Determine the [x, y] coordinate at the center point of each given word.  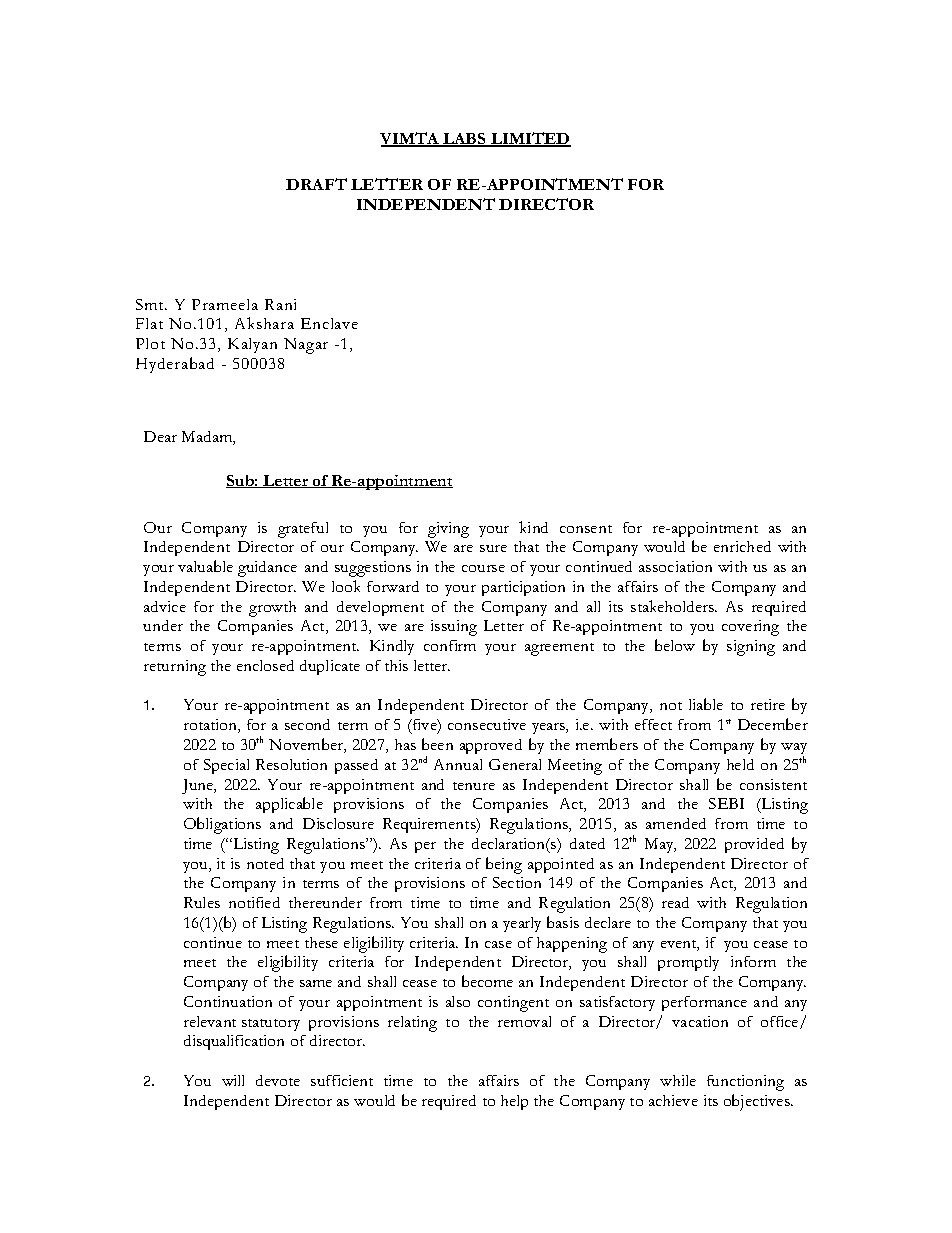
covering [750, 628]
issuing [454, 628]
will [233, 1080]
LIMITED [530, 139]
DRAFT [316, 184]
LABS [465, 140]
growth [272, 609]
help [514, 1102]
